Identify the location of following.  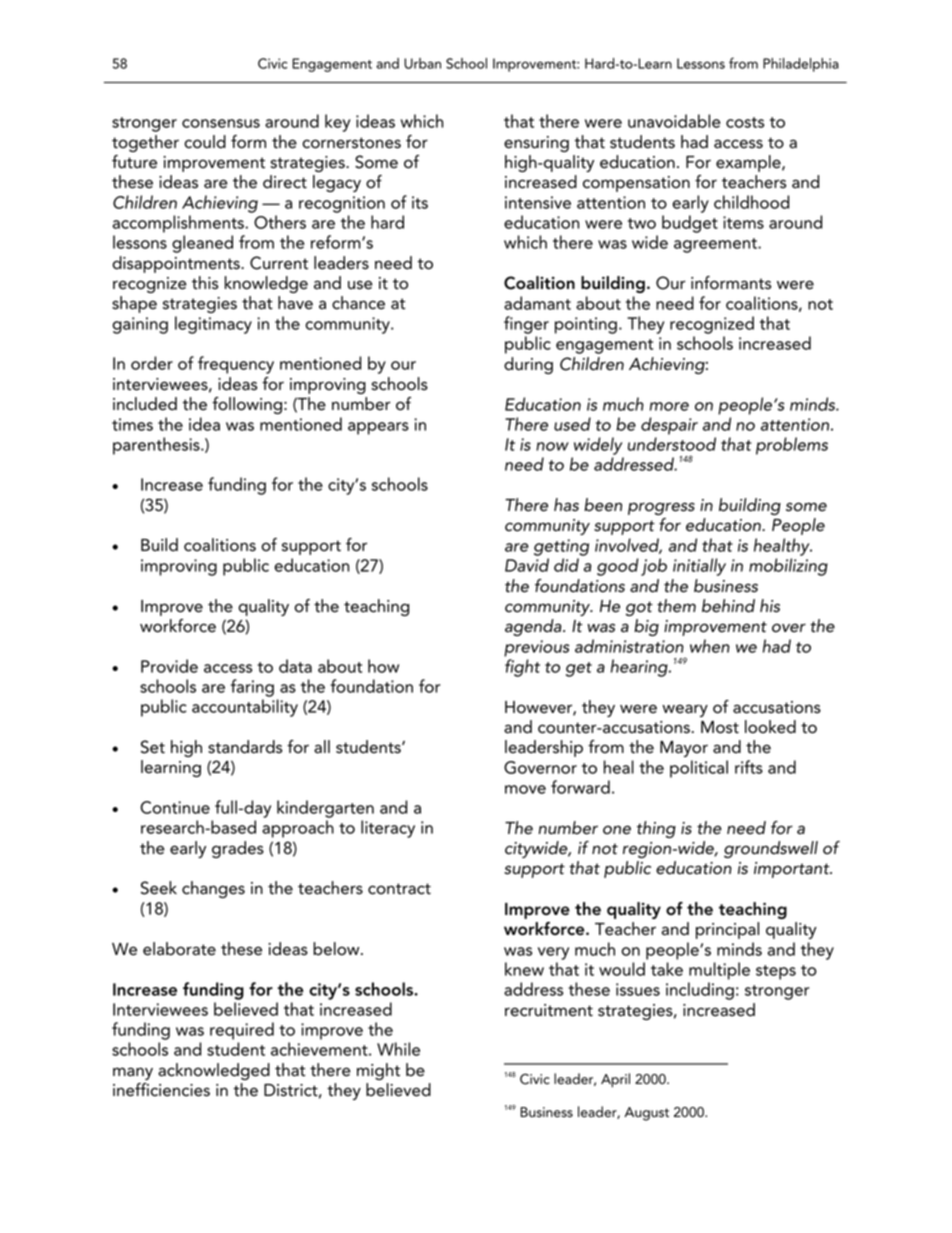
(247, 405).
